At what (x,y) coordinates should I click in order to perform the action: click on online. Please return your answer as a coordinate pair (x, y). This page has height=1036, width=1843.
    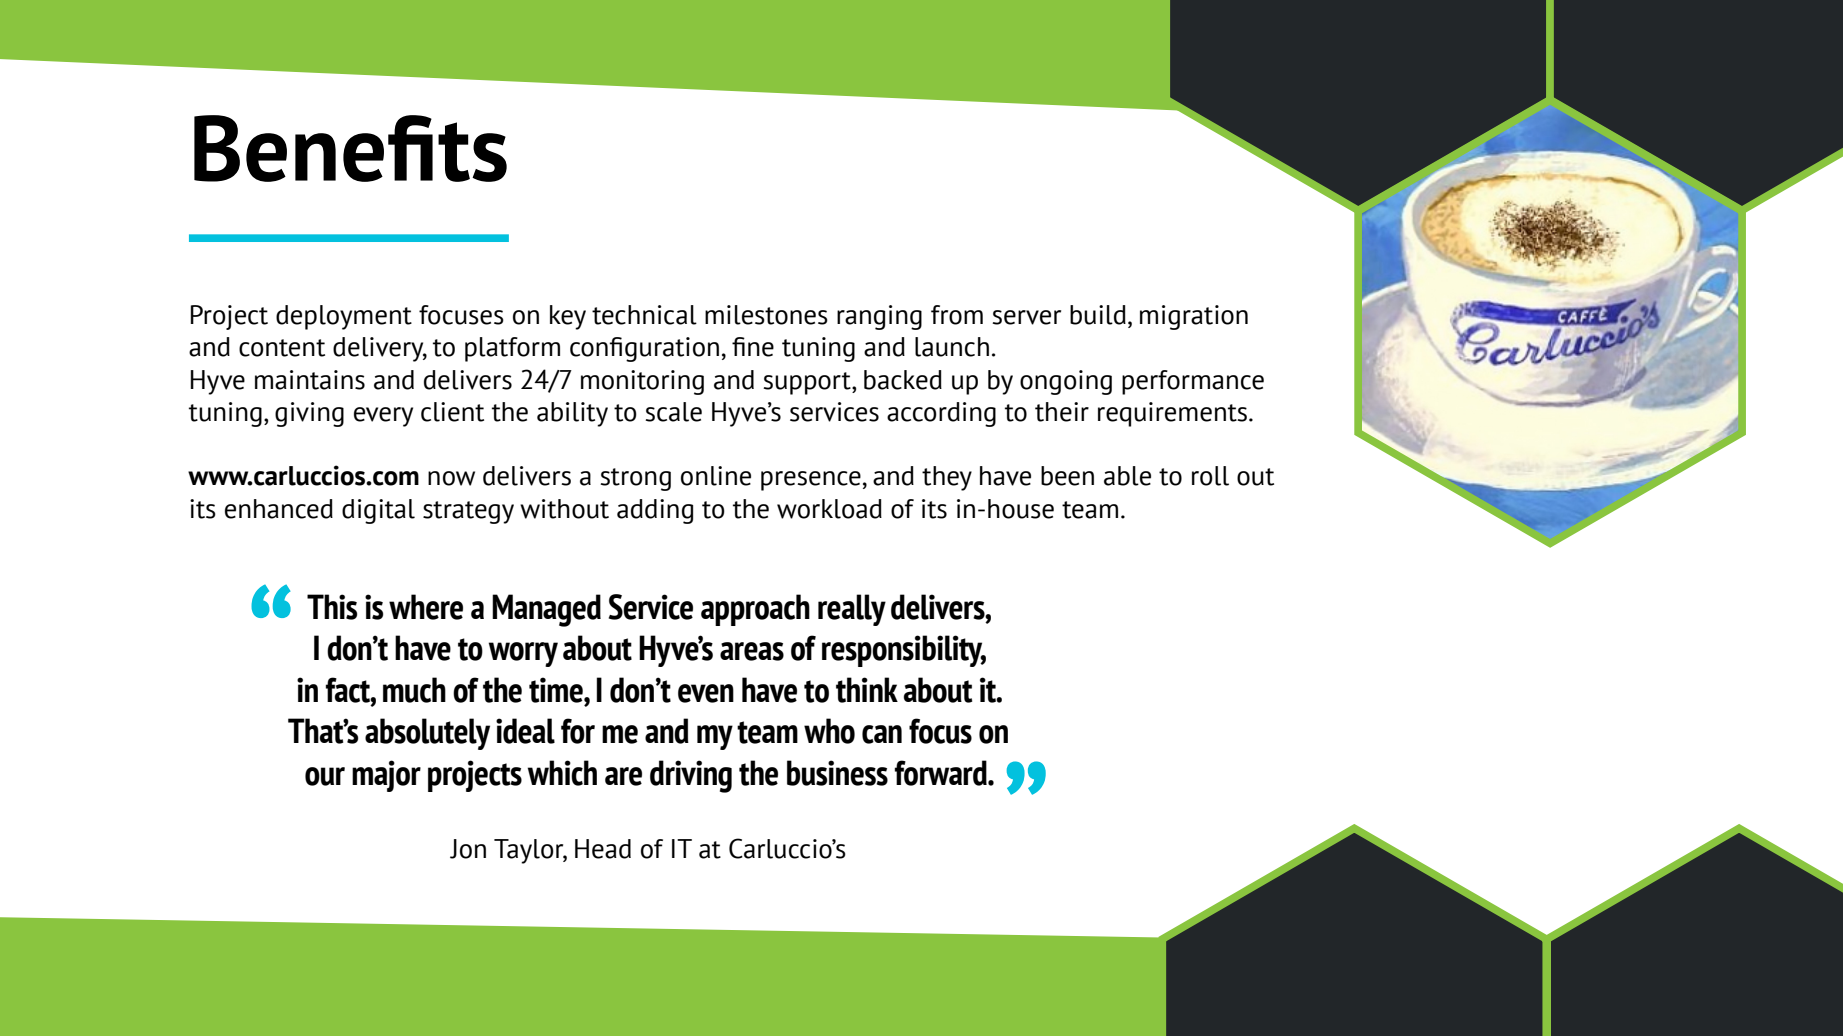
    Looking at the image, I should click on (716, 476).
